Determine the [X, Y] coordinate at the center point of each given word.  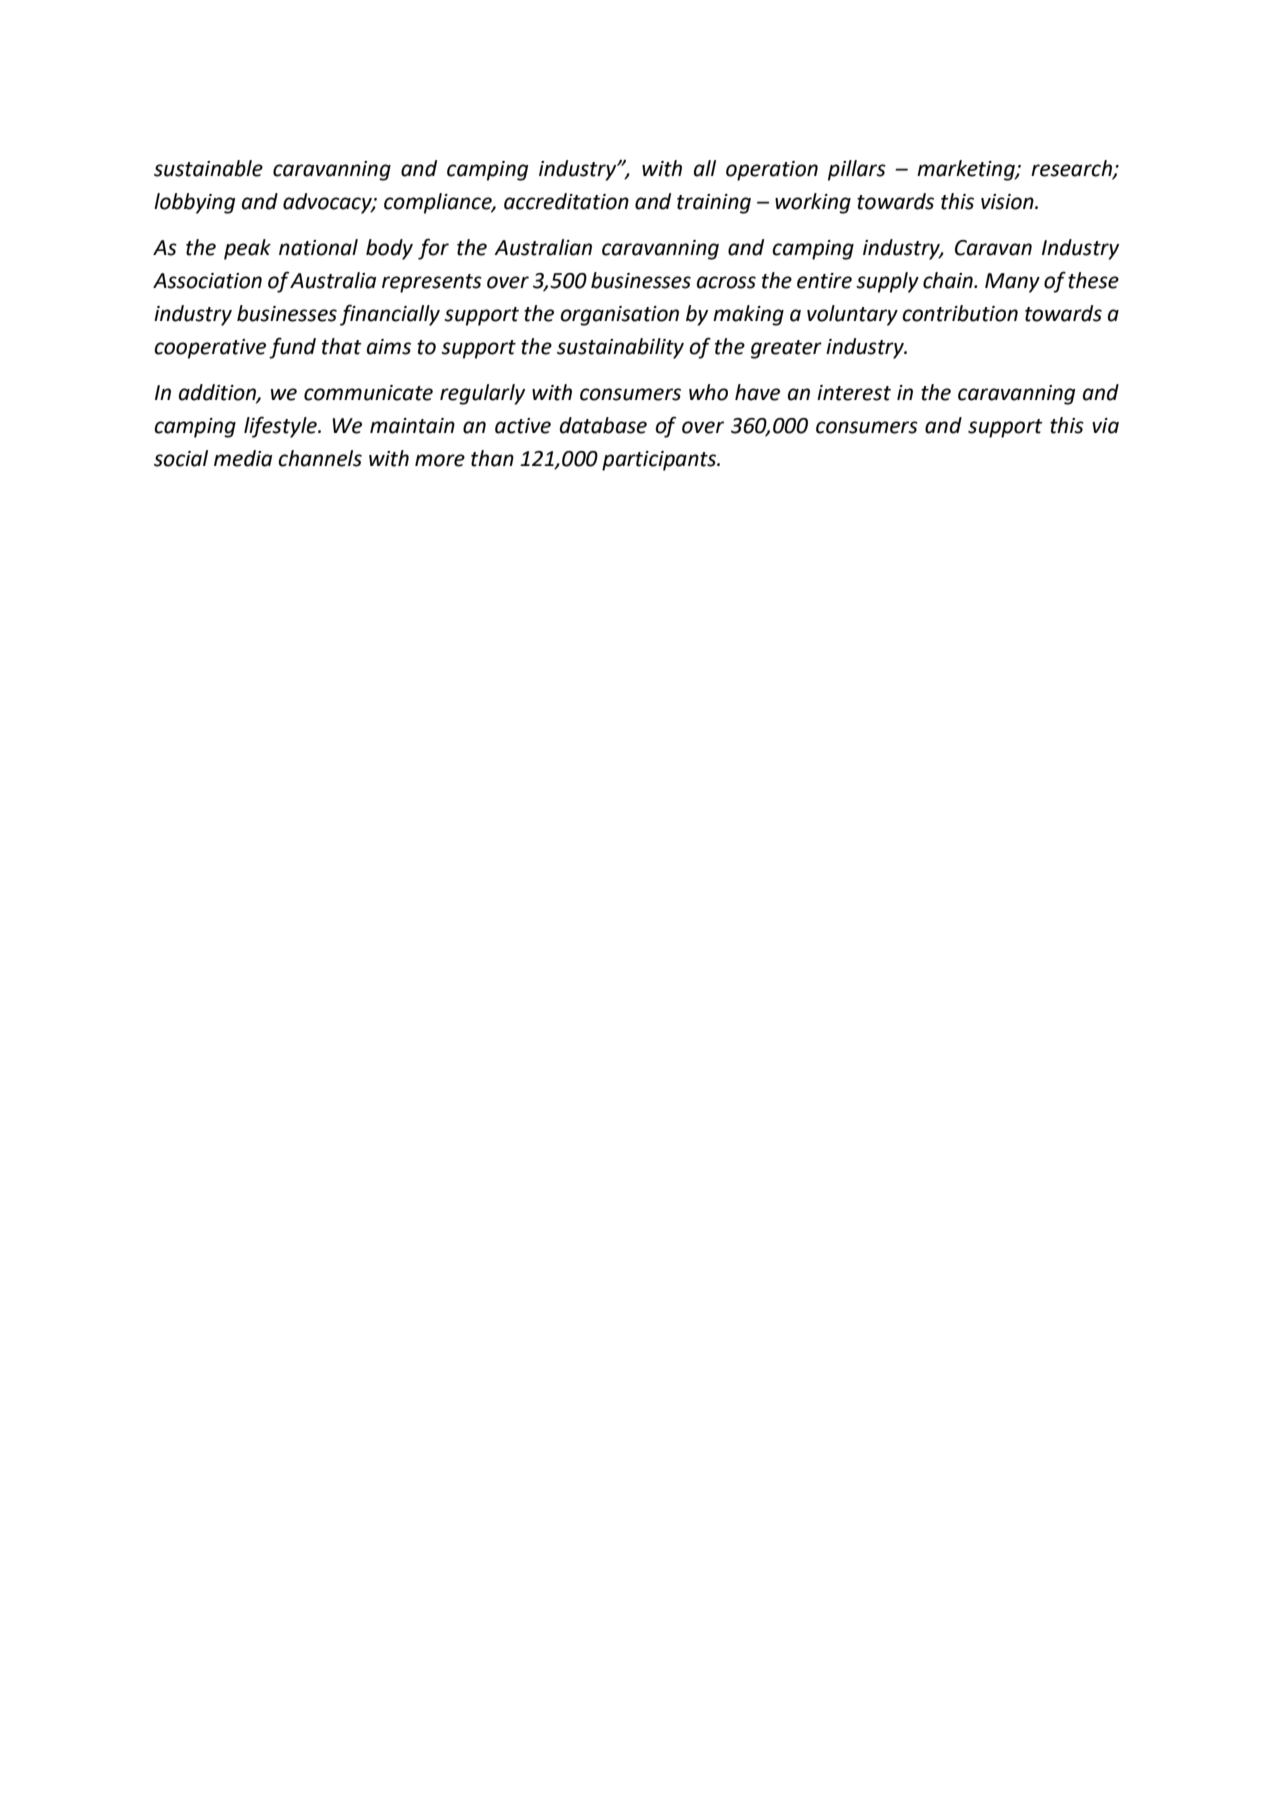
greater [786, 349]
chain [949, 280]
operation [772, 171]
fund [292, 348]
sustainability [620, 348]
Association [207, 281]
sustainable [208, 168]
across [726, 282]
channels [320, 458]
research [1072, 169]
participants [660, 461]
